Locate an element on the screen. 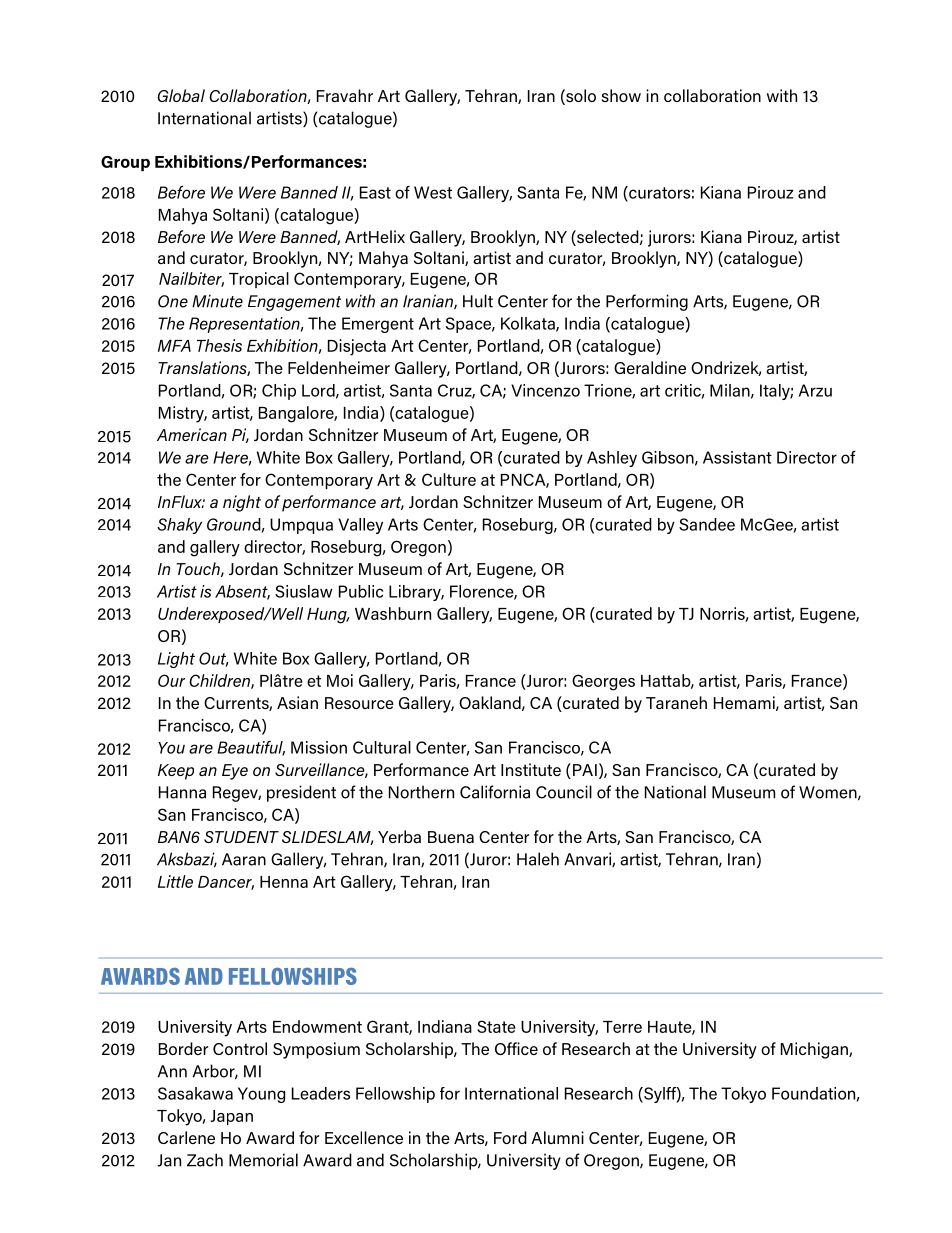  Hanna is located at coordinates (182, 792).
